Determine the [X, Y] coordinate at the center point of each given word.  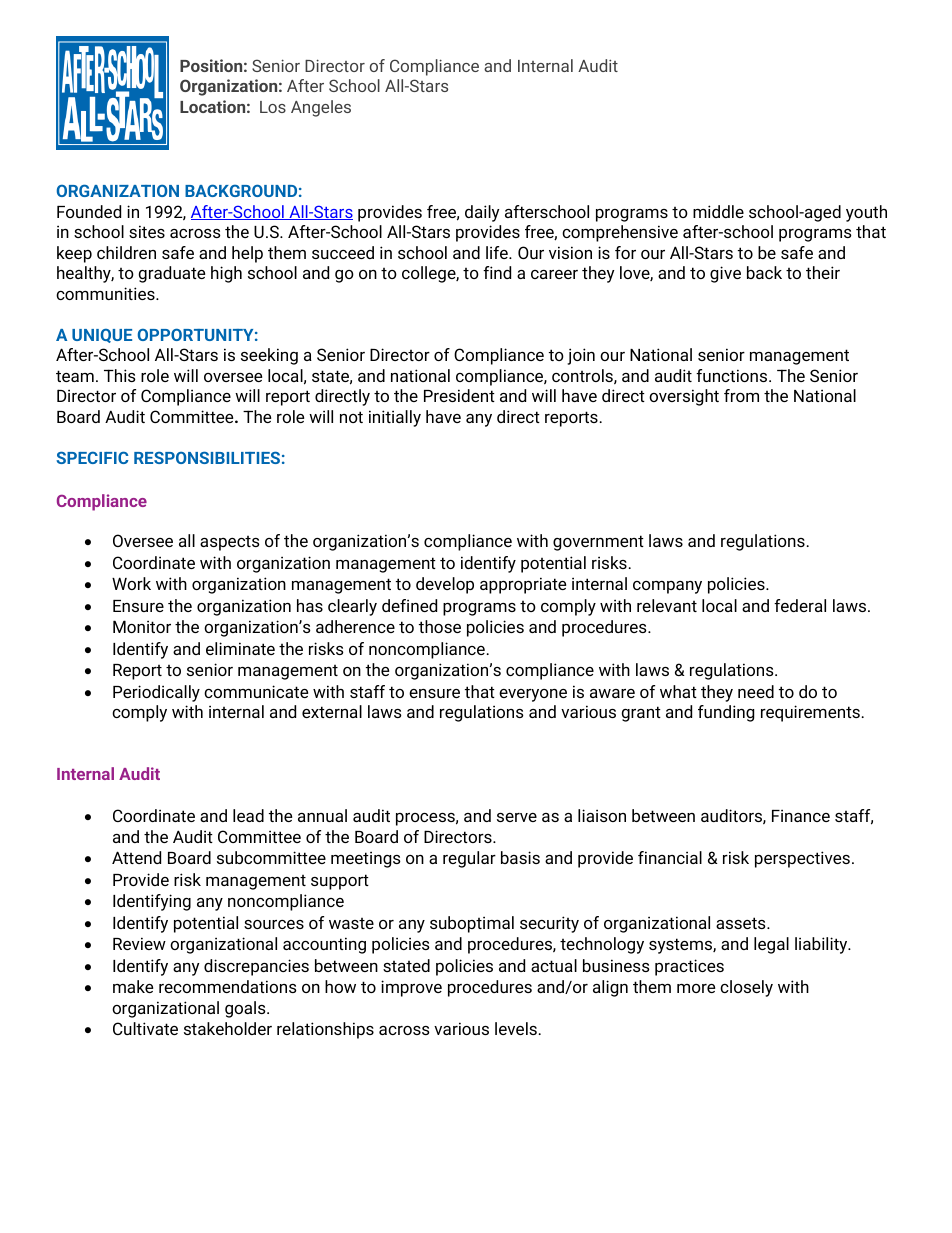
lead [248, 815]
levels [516, 1028]
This [120, 375]
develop [445, 585]
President [459, 395]
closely [746, 988]
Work [131, 583]
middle [718, 211]
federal [800, 605]
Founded [89, 211]
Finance [801, 815]
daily [482, 213]
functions [733, 375]
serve [517, 817]
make [133, 986]
